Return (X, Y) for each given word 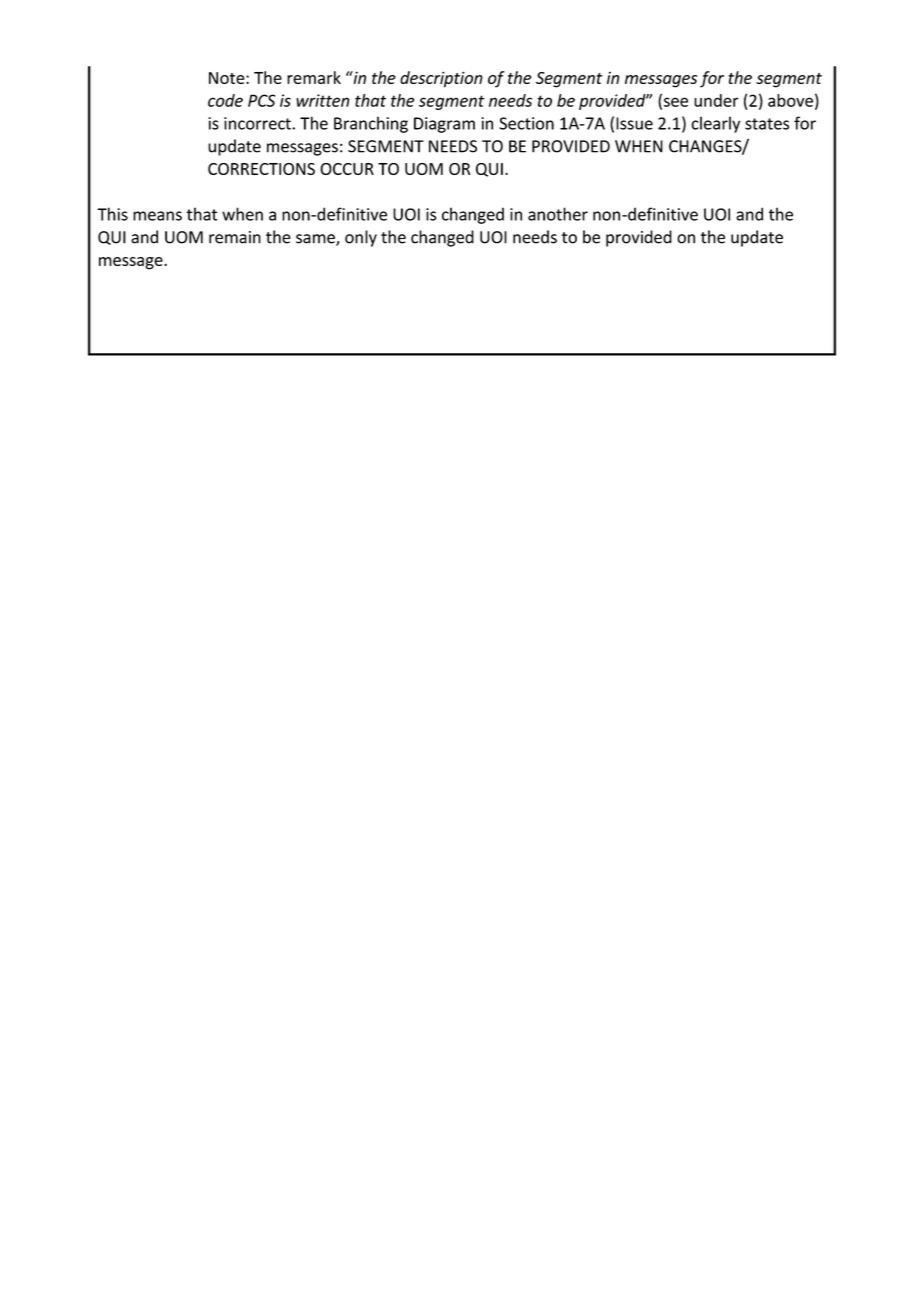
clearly (715, 124)
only (361, 238)
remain (235, 237)
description (441, 79)
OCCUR (347, 169)
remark (314, 77)
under (716, 100)
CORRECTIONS (261, 169)
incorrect (258, 123)
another (558, 214)
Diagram (444, 125)
